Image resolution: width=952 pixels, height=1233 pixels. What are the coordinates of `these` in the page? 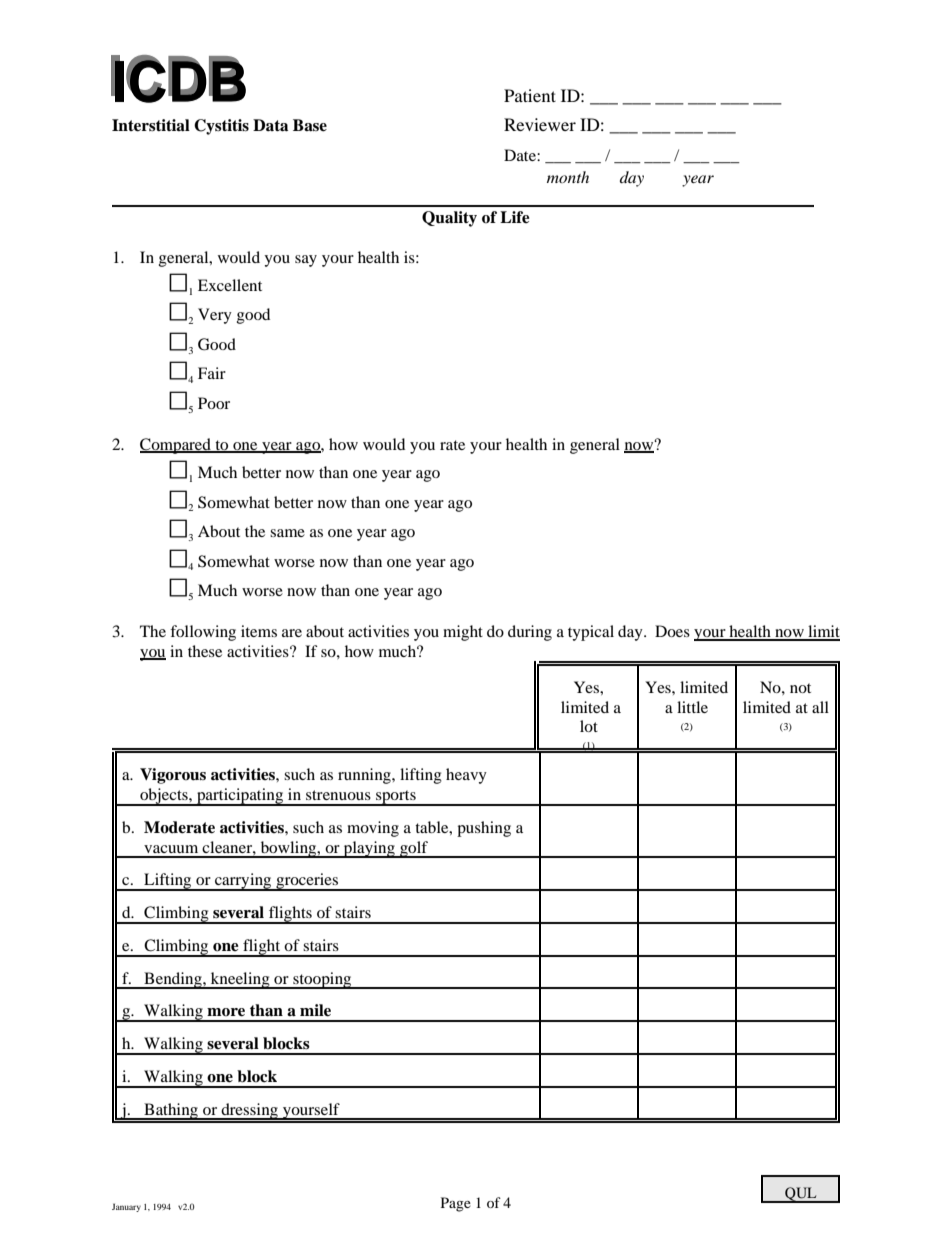 It's located at (205, 651).
